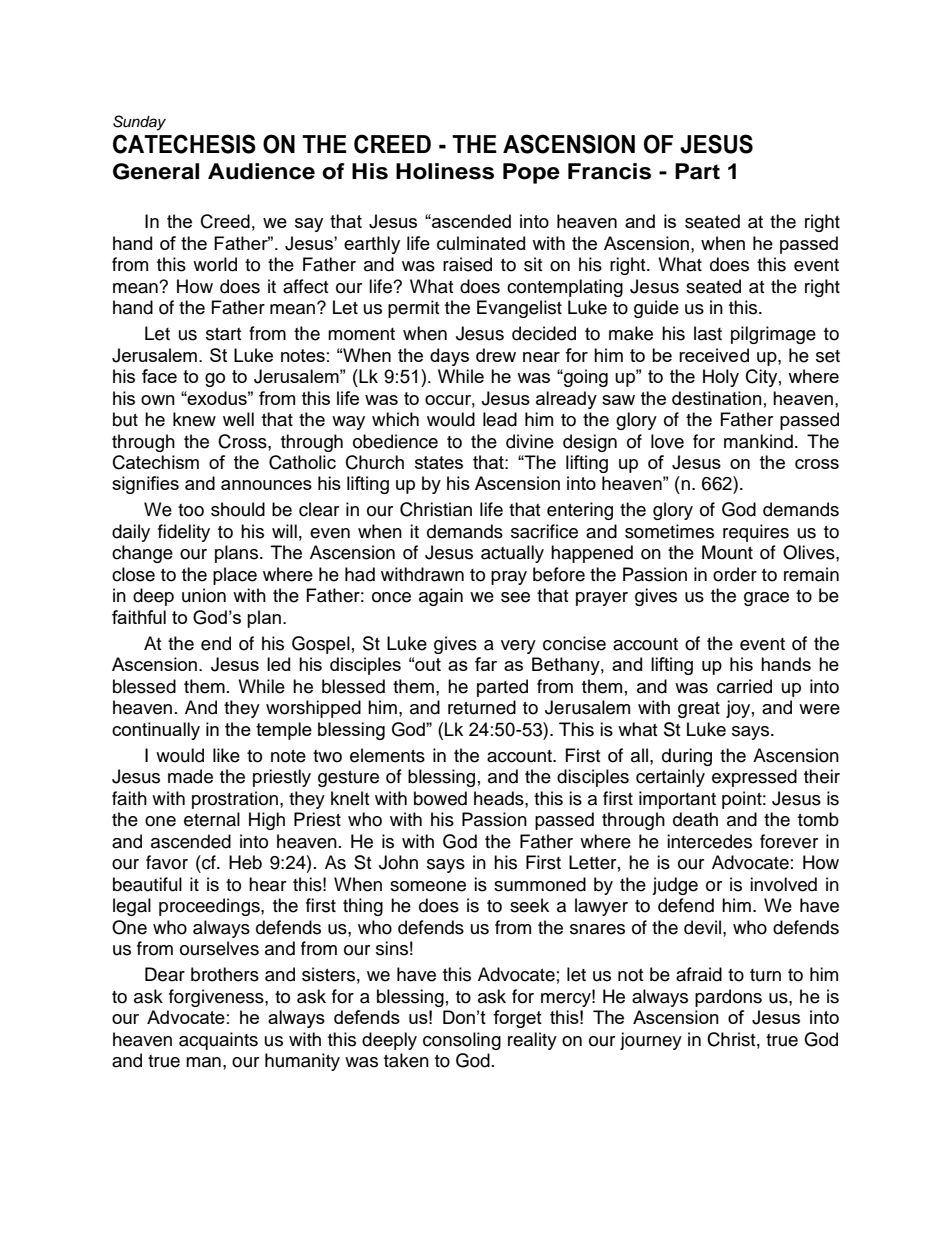  I want to click on union, so click(204, 595).
